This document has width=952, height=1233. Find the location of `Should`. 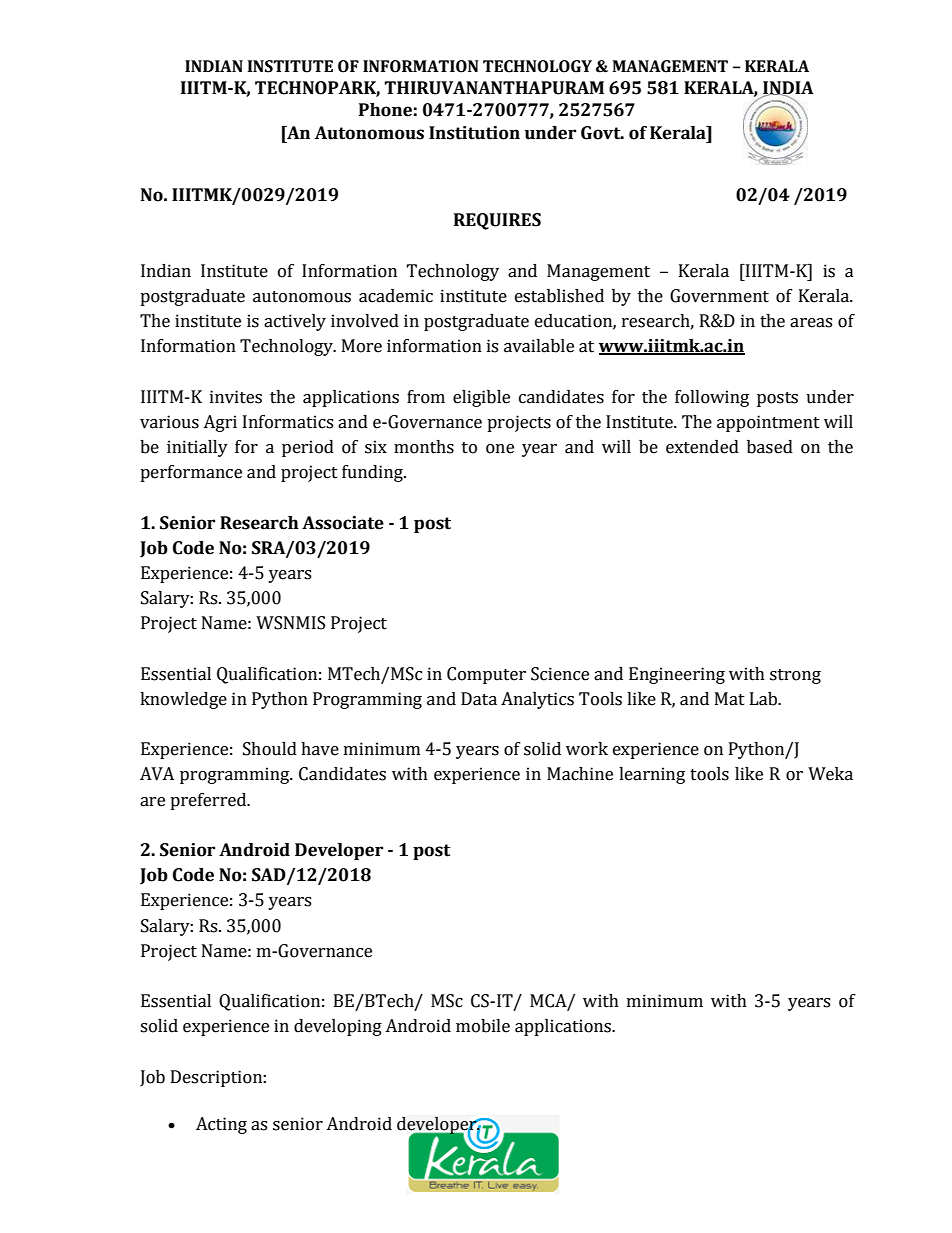

Should is located at coordinates (270, 749).
